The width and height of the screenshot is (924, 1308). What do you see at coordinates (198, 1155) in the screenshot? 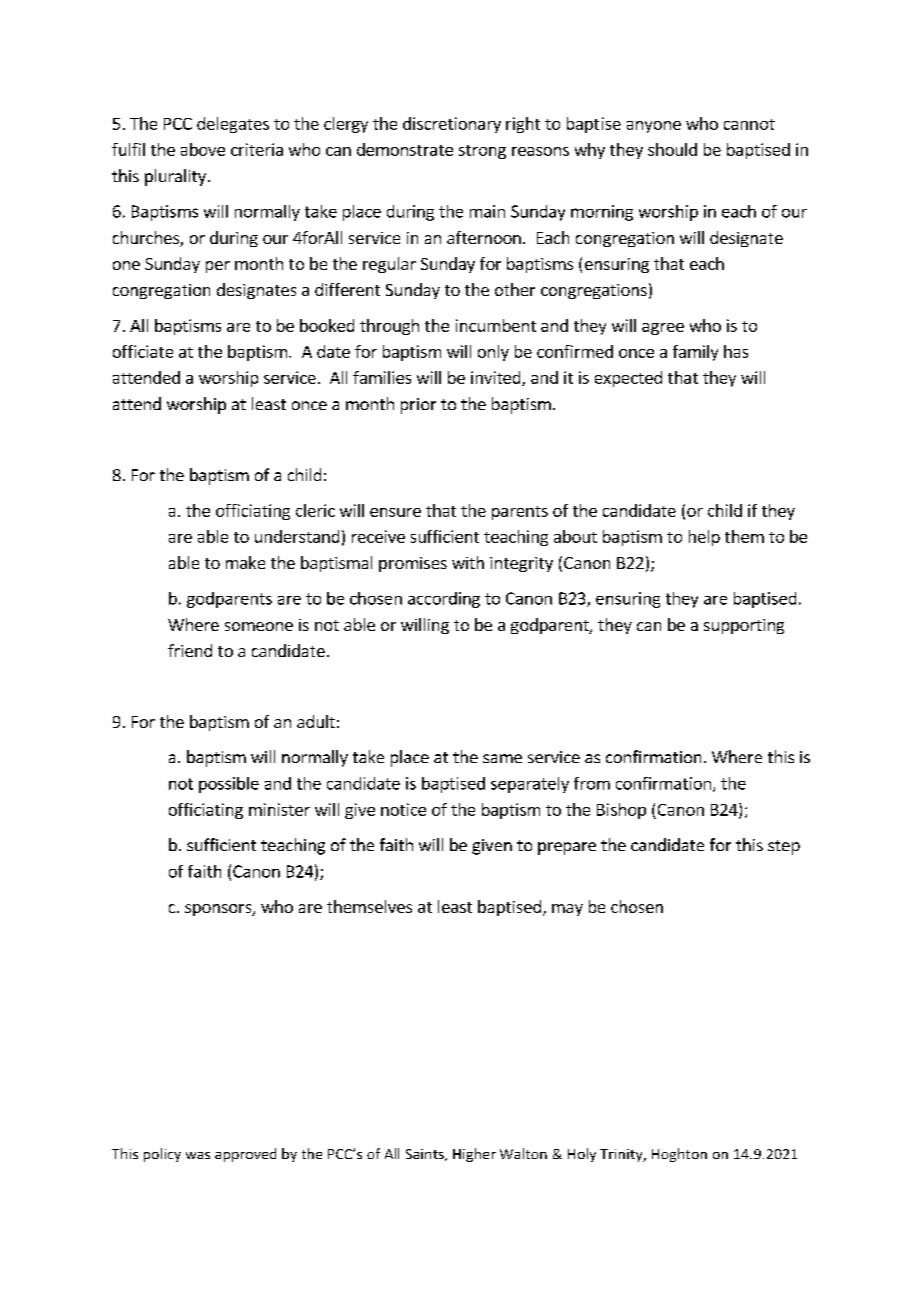
I see `was` at bounding box center [198, 1155].
